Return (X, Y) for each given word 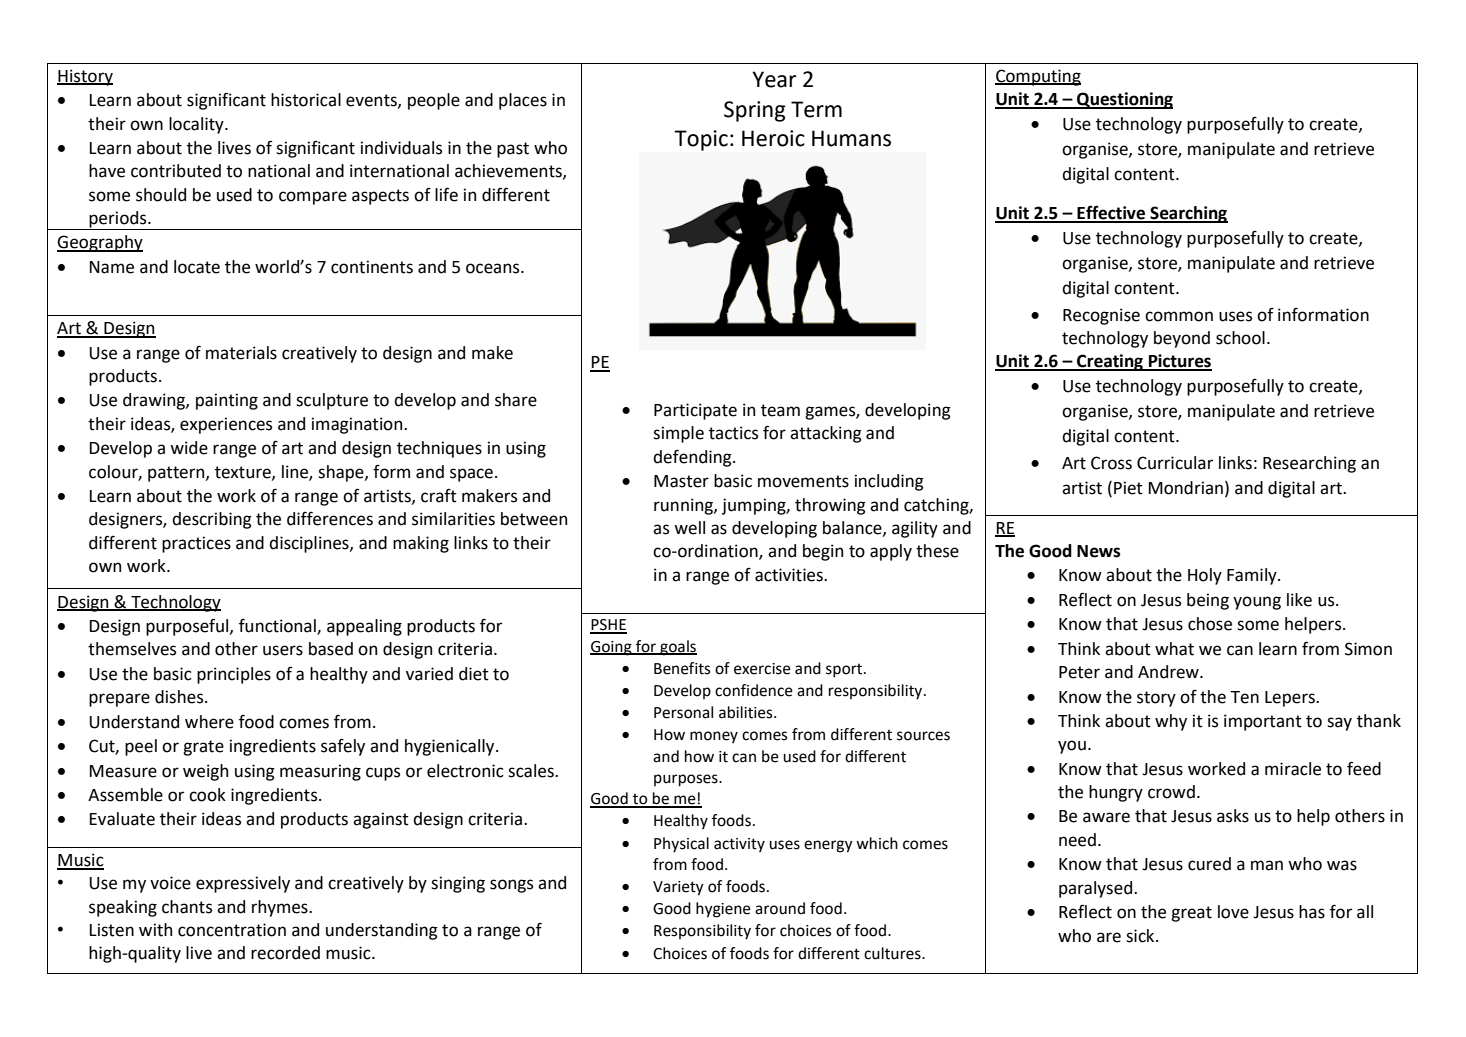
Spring (755, 111)
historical (306, 100)
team (780, 410)
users (283, 650)
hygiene (723, 910)
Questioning (1124, 100)
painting (227, 401)
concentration (232, 930)
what (1174, 649)
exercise (762, 669)
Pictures (1179, 362)
